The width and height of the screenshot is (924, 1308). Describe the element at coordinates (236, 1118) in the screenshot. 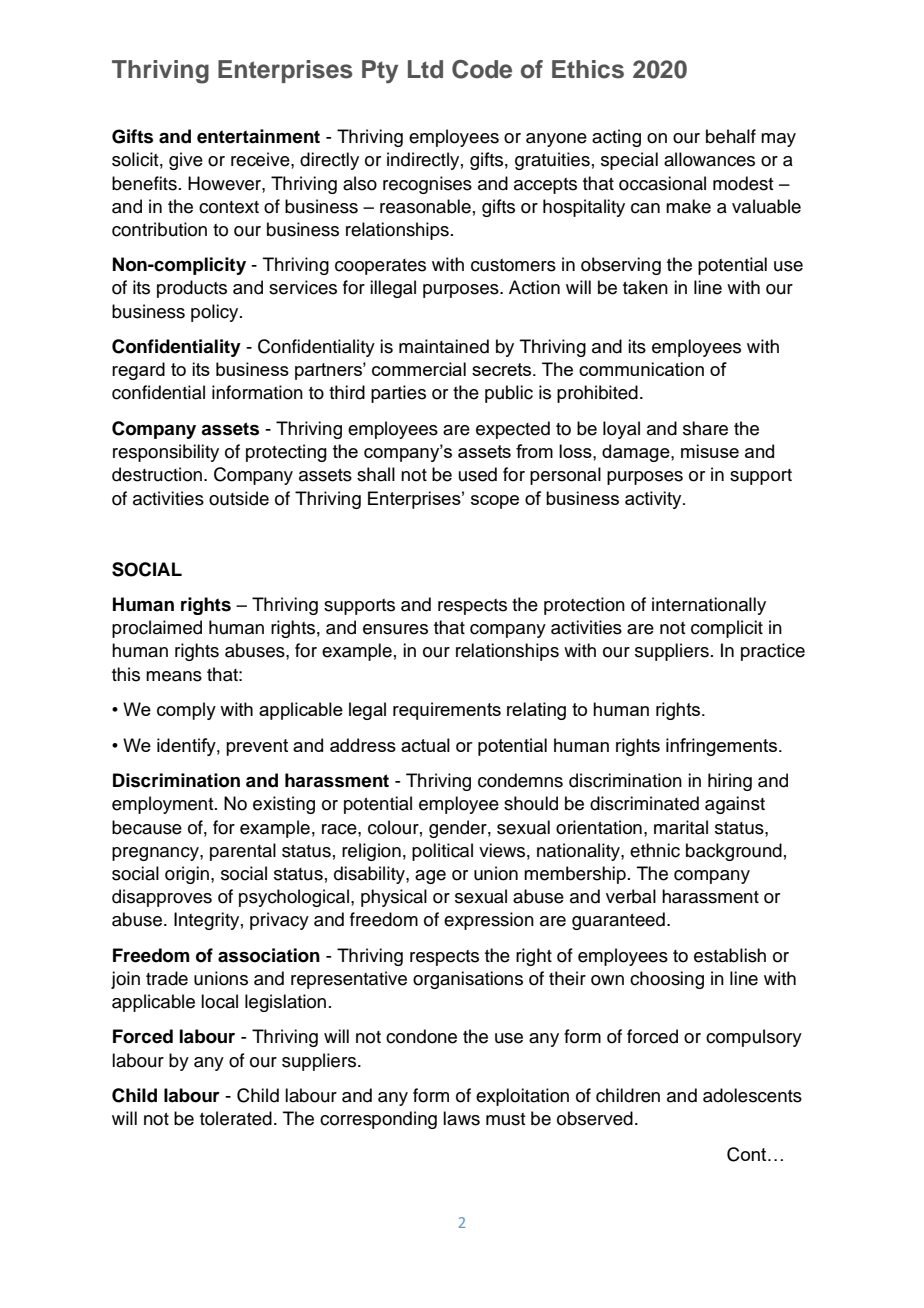

I see `tolerated` at that location.
